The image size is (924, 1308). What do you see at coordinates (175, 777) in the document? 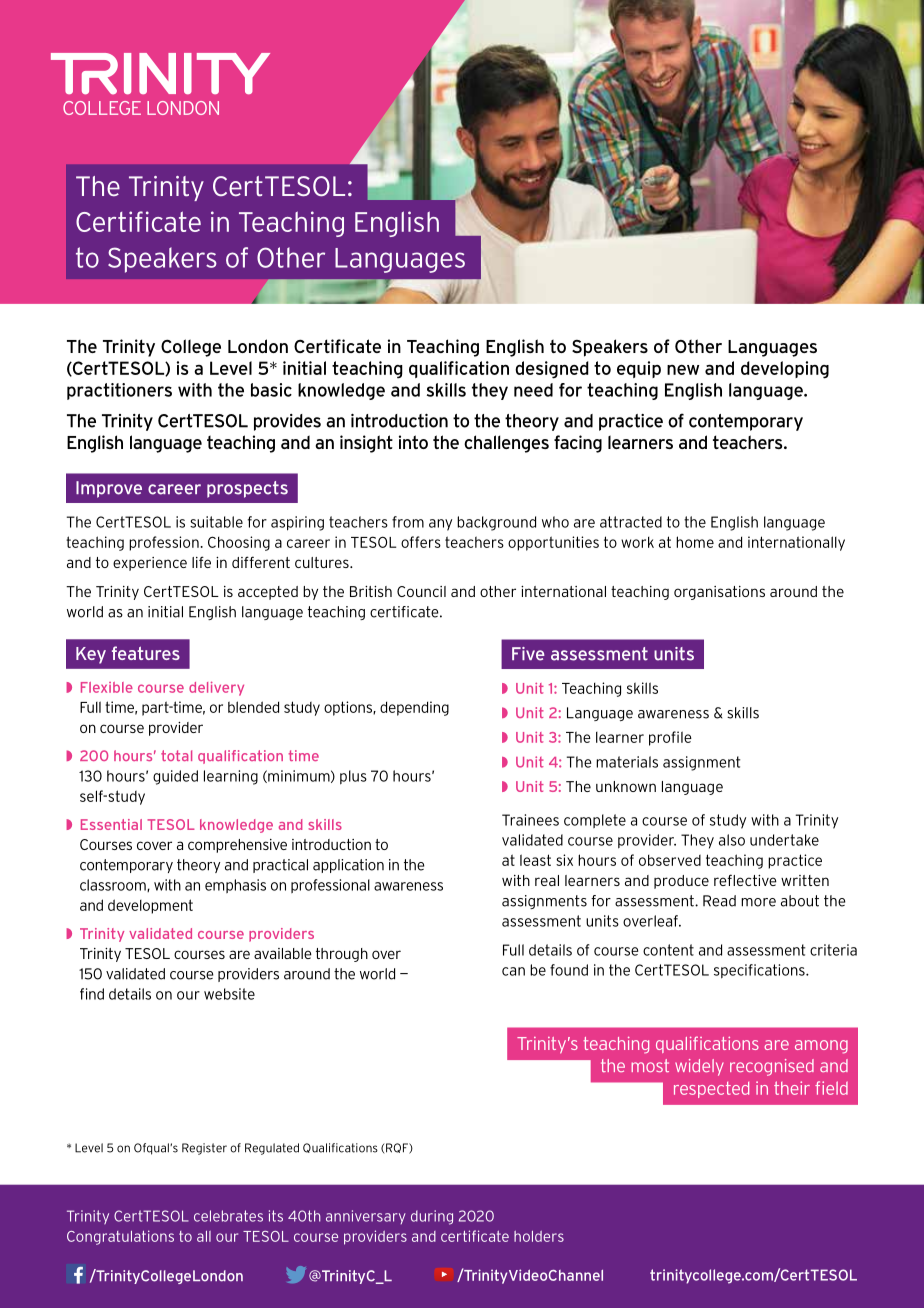
I see `guided` at bounding box center [175, 777].
